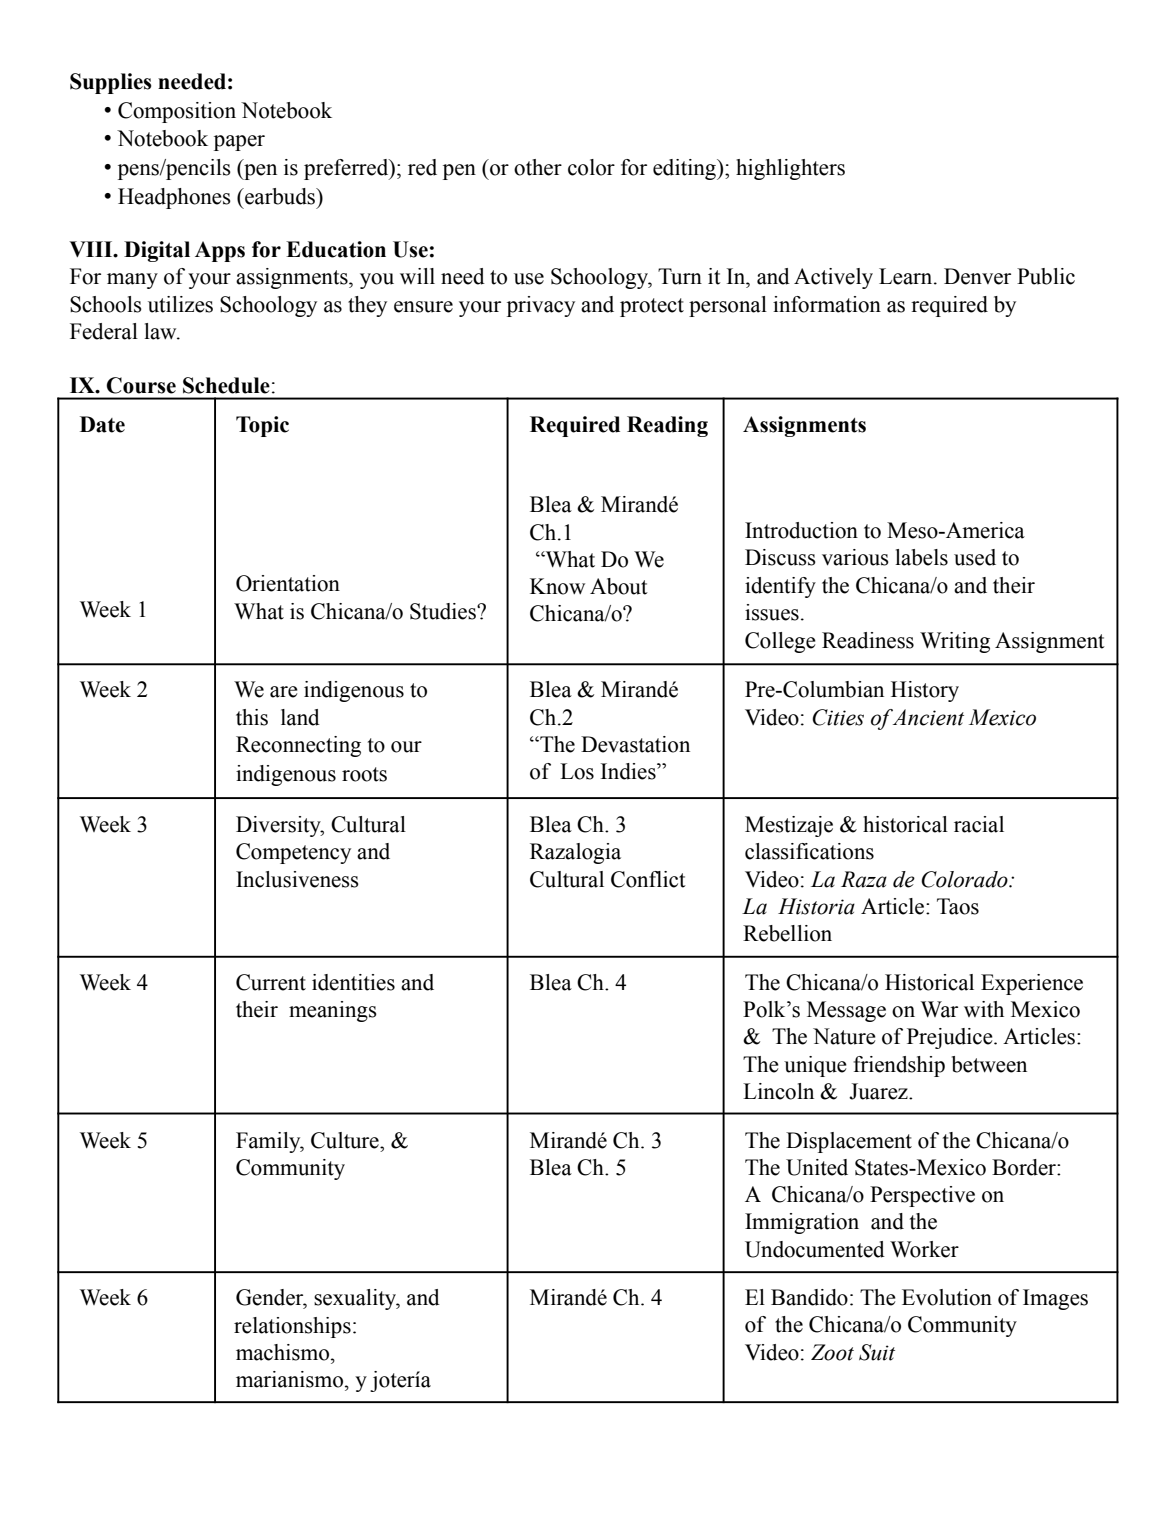 This screenshot has width=1170, height=1514. What do you see at coordinates (538, 167) in the screenshot?
I see `other` at bounding box center [538, 167].
